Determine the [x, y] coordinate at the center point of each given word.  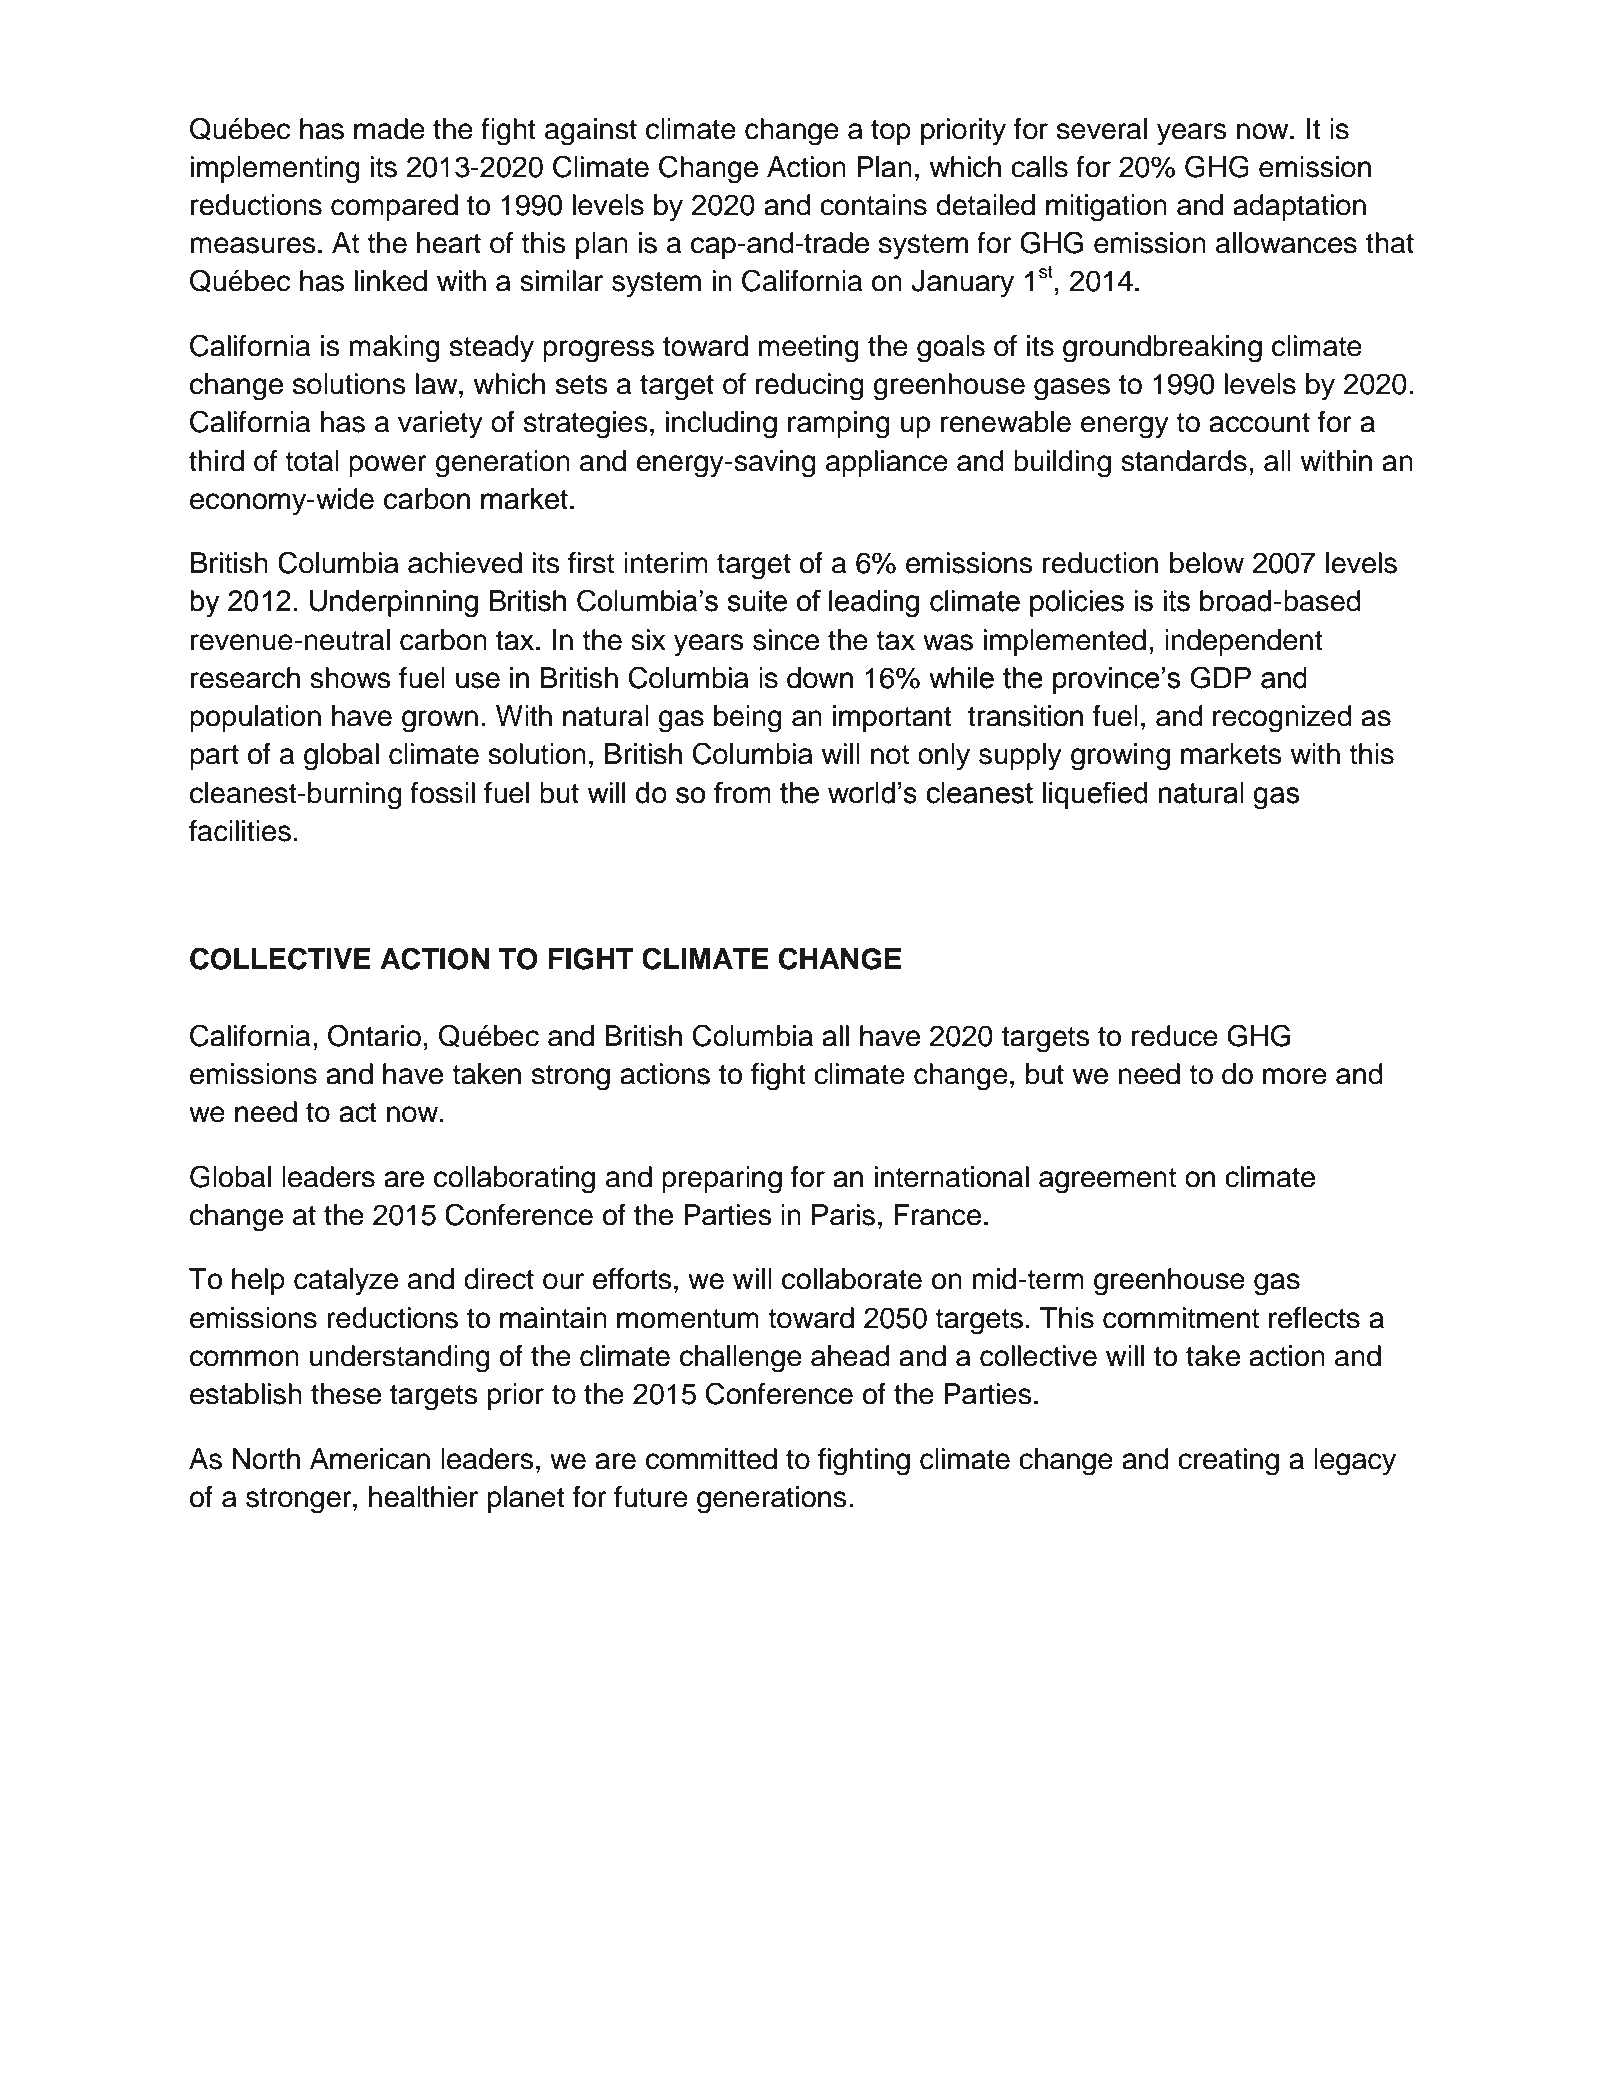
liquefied [1095, 795]
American [370, 1459]
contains [873, 205]
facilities [240, 831]
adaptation [1299, 207]
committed [711, 1459]
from [742, 792]
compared [394, 207]
